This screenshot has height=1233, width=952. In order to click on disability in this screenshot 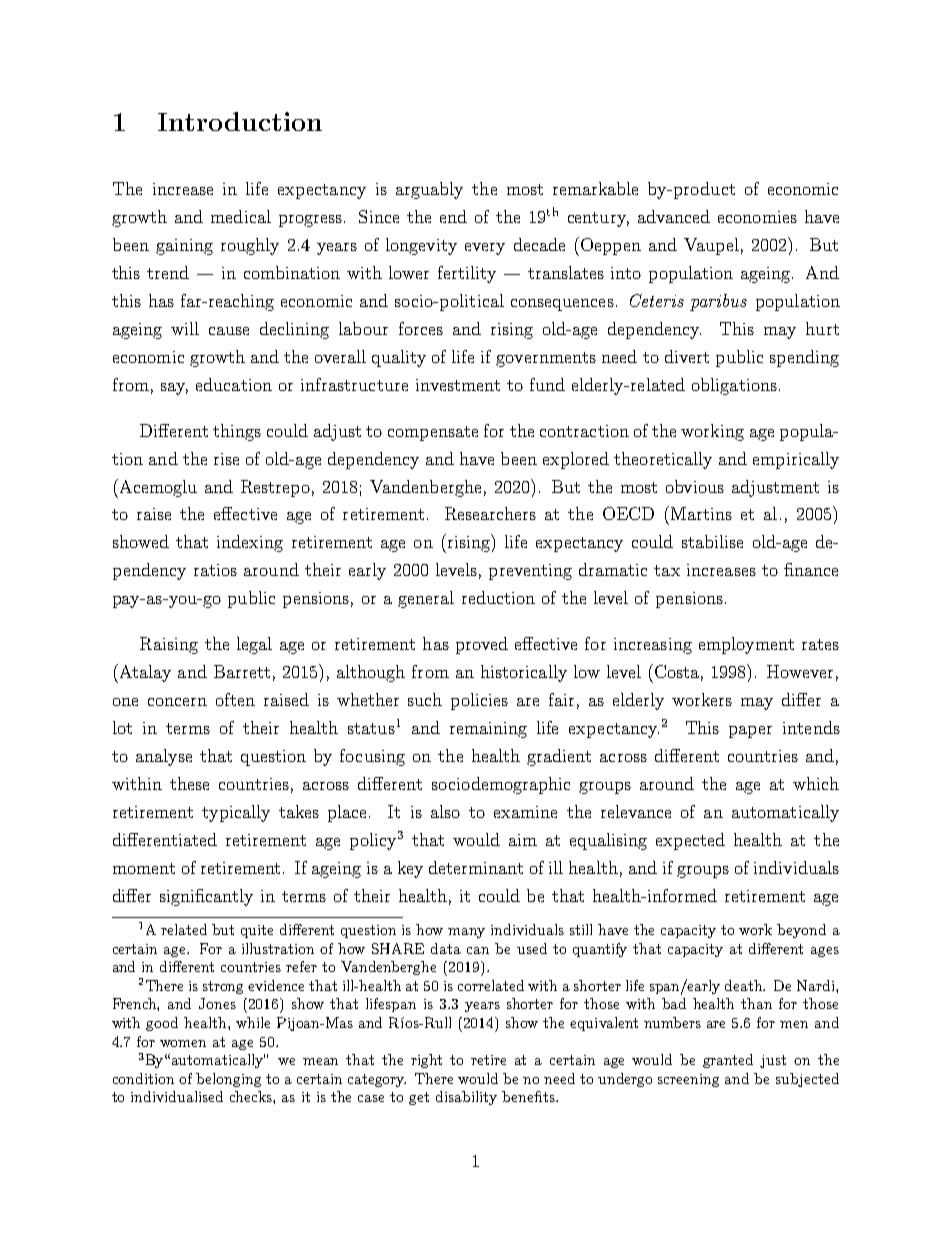, I will do `click(466, 1098)`.
